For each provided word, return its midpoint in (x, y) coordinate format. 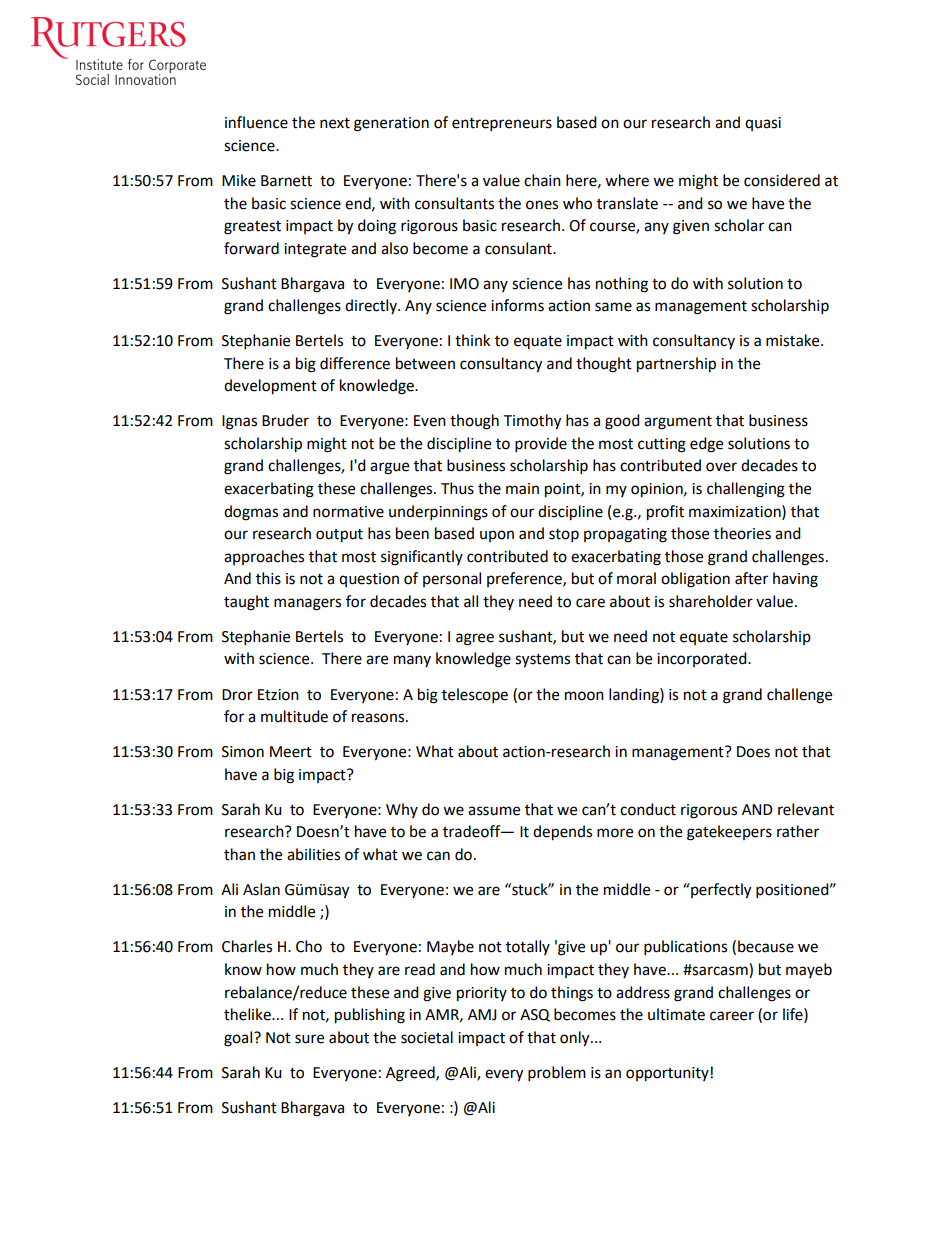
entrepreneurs (502, 125)
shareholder (711, 601)
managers (307, 604)
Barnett (286, 181)
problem (557, 1074)
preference (525, 579)
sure (309, 1039)
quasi (763, 124)
